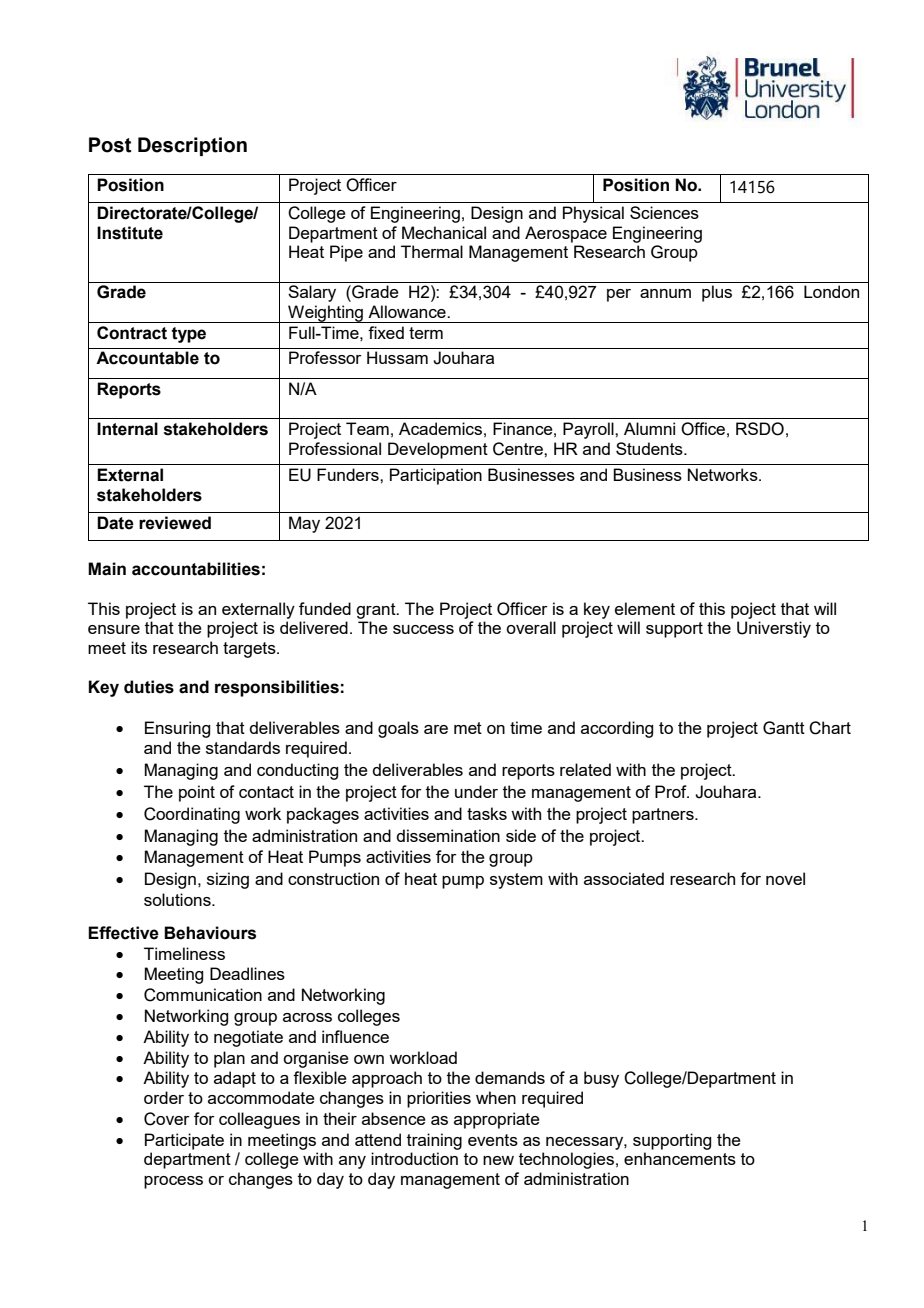  What do you see at coordinates (178, 899) in the document?
I see `solutions` at bounding box center [178, 899].
